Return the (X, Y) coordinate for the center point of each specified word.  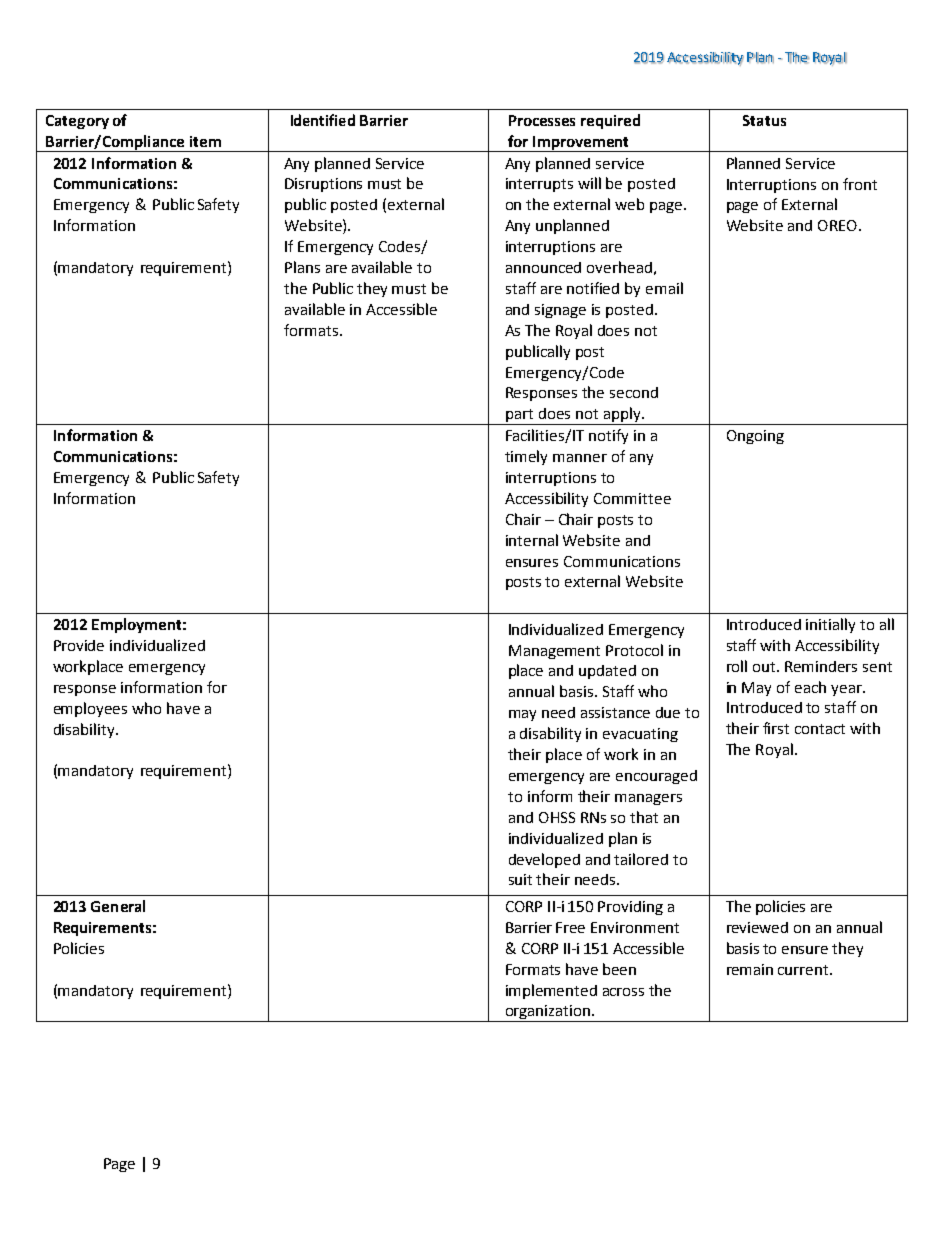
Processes (542, 120)
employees (90, 709)
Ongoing (755, 437)
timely (526, 457)
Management (554, 652)
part (520, 417)
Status (764, 120)
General (118, 906)
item (205, 141)
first (776, 728)
